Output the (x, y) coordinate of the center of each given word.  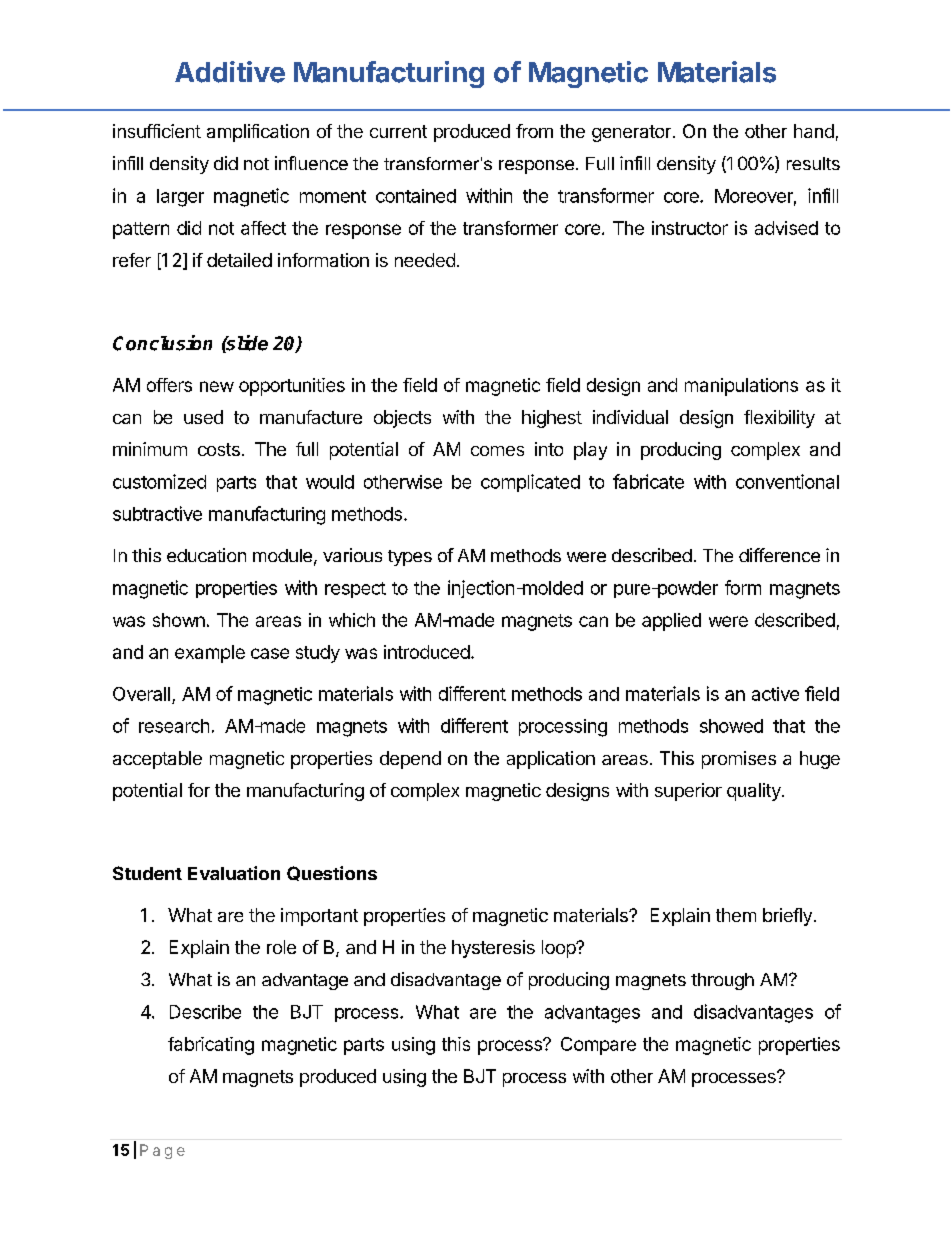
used (203, 417)
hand (814, 131)
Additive (230, 72)
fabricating (211, 1046)
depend (410, 760)
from (534, 131)
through (722, 981)
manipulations (741, 387)
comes (497, 451)
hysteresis (493, 949)
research (174, 726)
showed (731, 726)
